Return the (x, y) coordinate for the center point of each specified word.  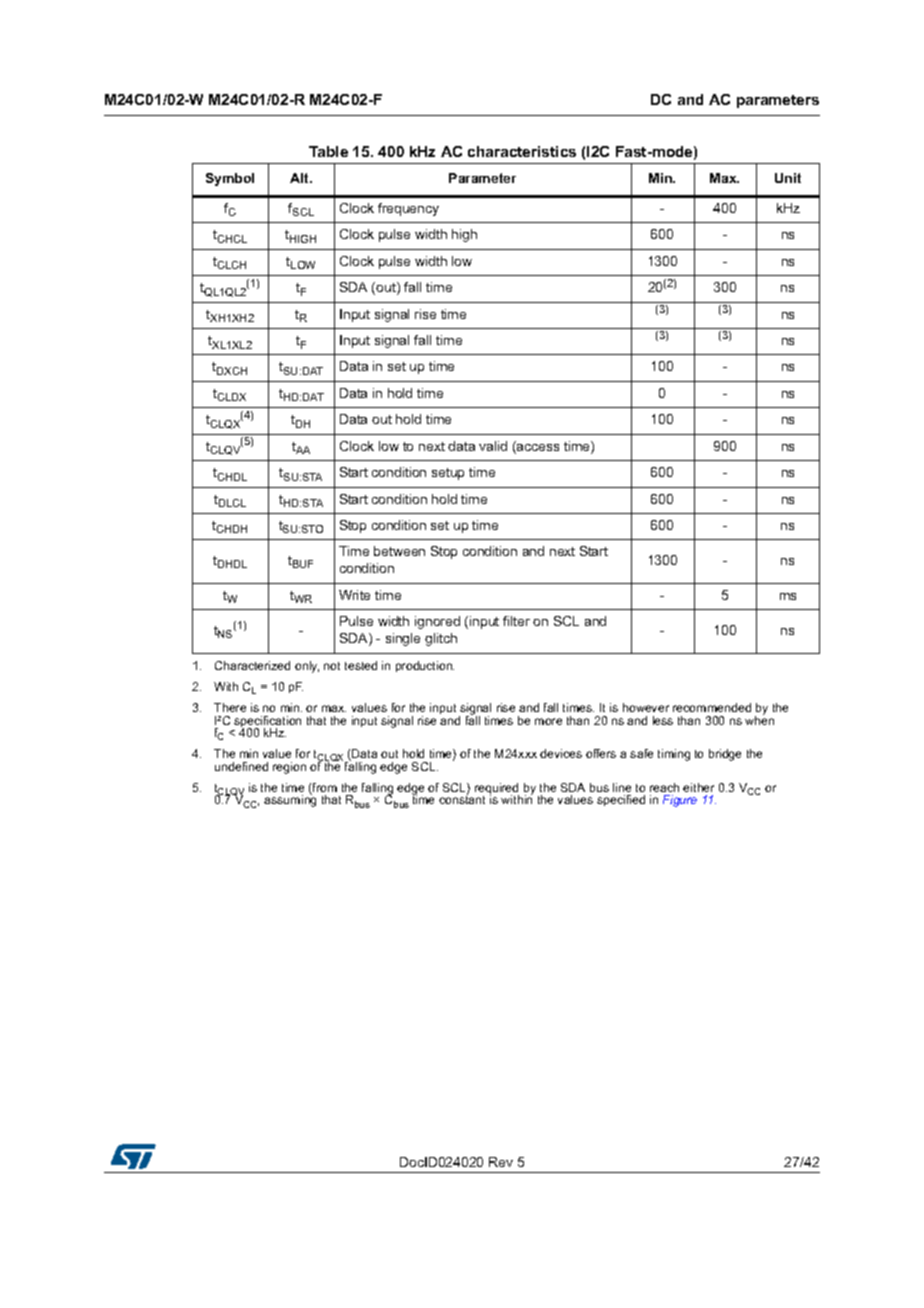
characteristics (522, 151)
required (497, 790)
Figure (680, 801)
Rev (501, 1162)
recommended (712, 707)
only (307, 667)
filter (516, 621)
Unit (788, 178)
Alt (300, 178)
